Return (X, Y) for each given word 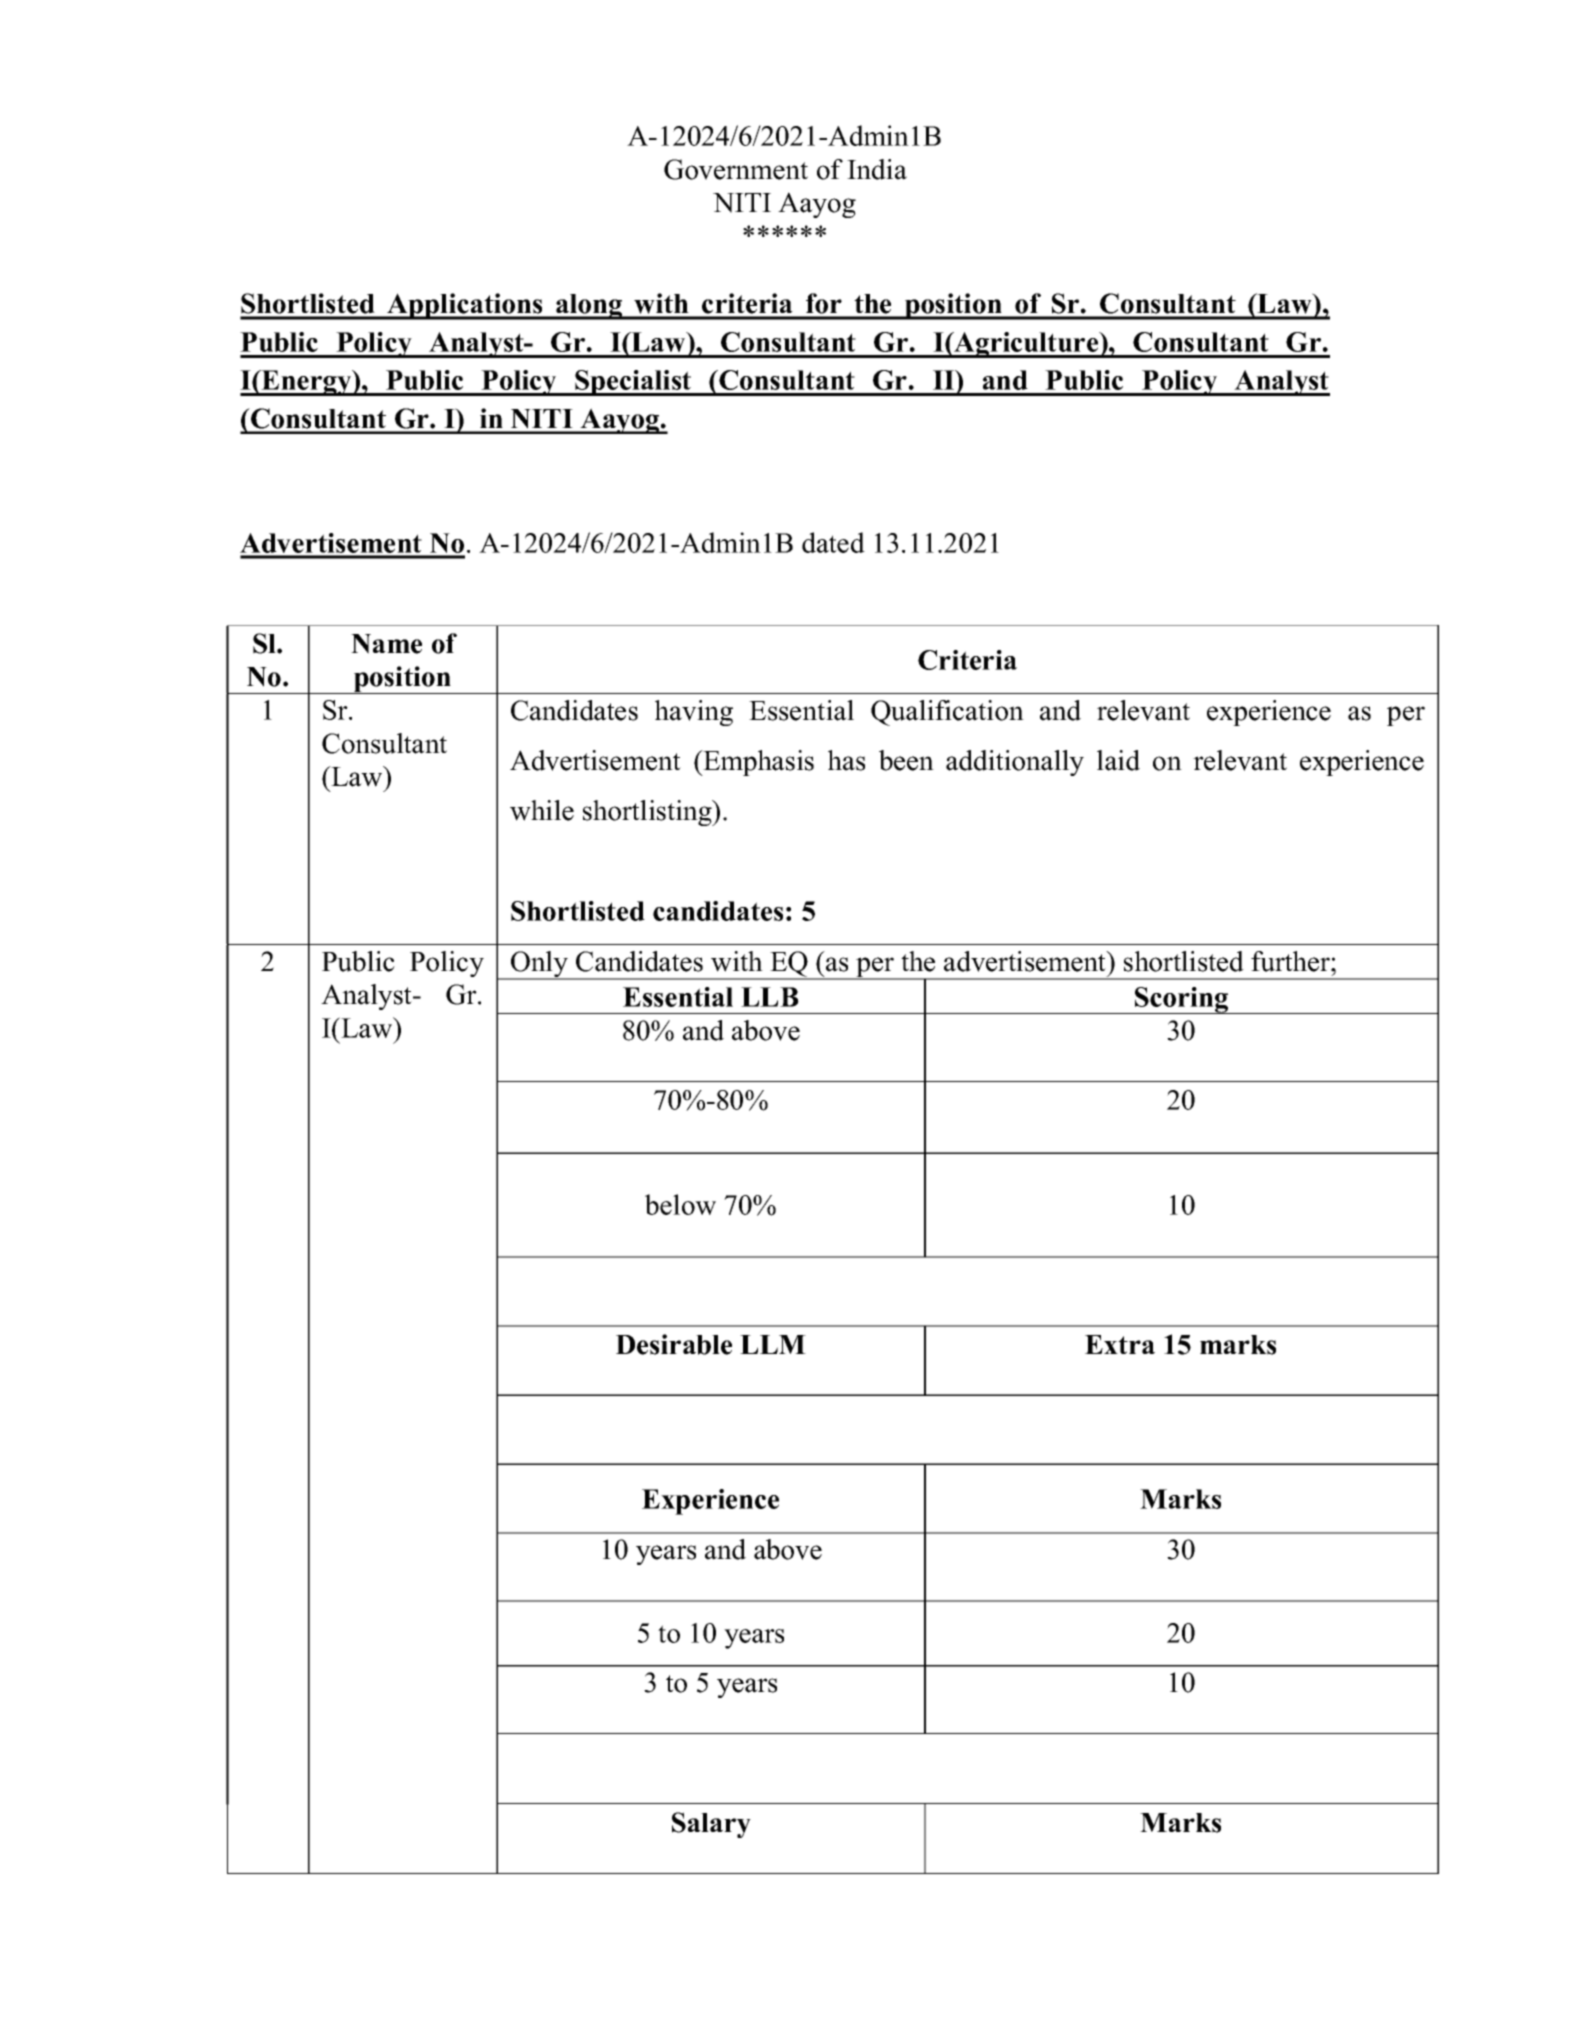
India (877, 169)
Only (539, 965)
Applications (465, 306)
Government (736, 169)
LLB (770, 997)
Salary (711, 1825)
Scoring (1182, 1000)
